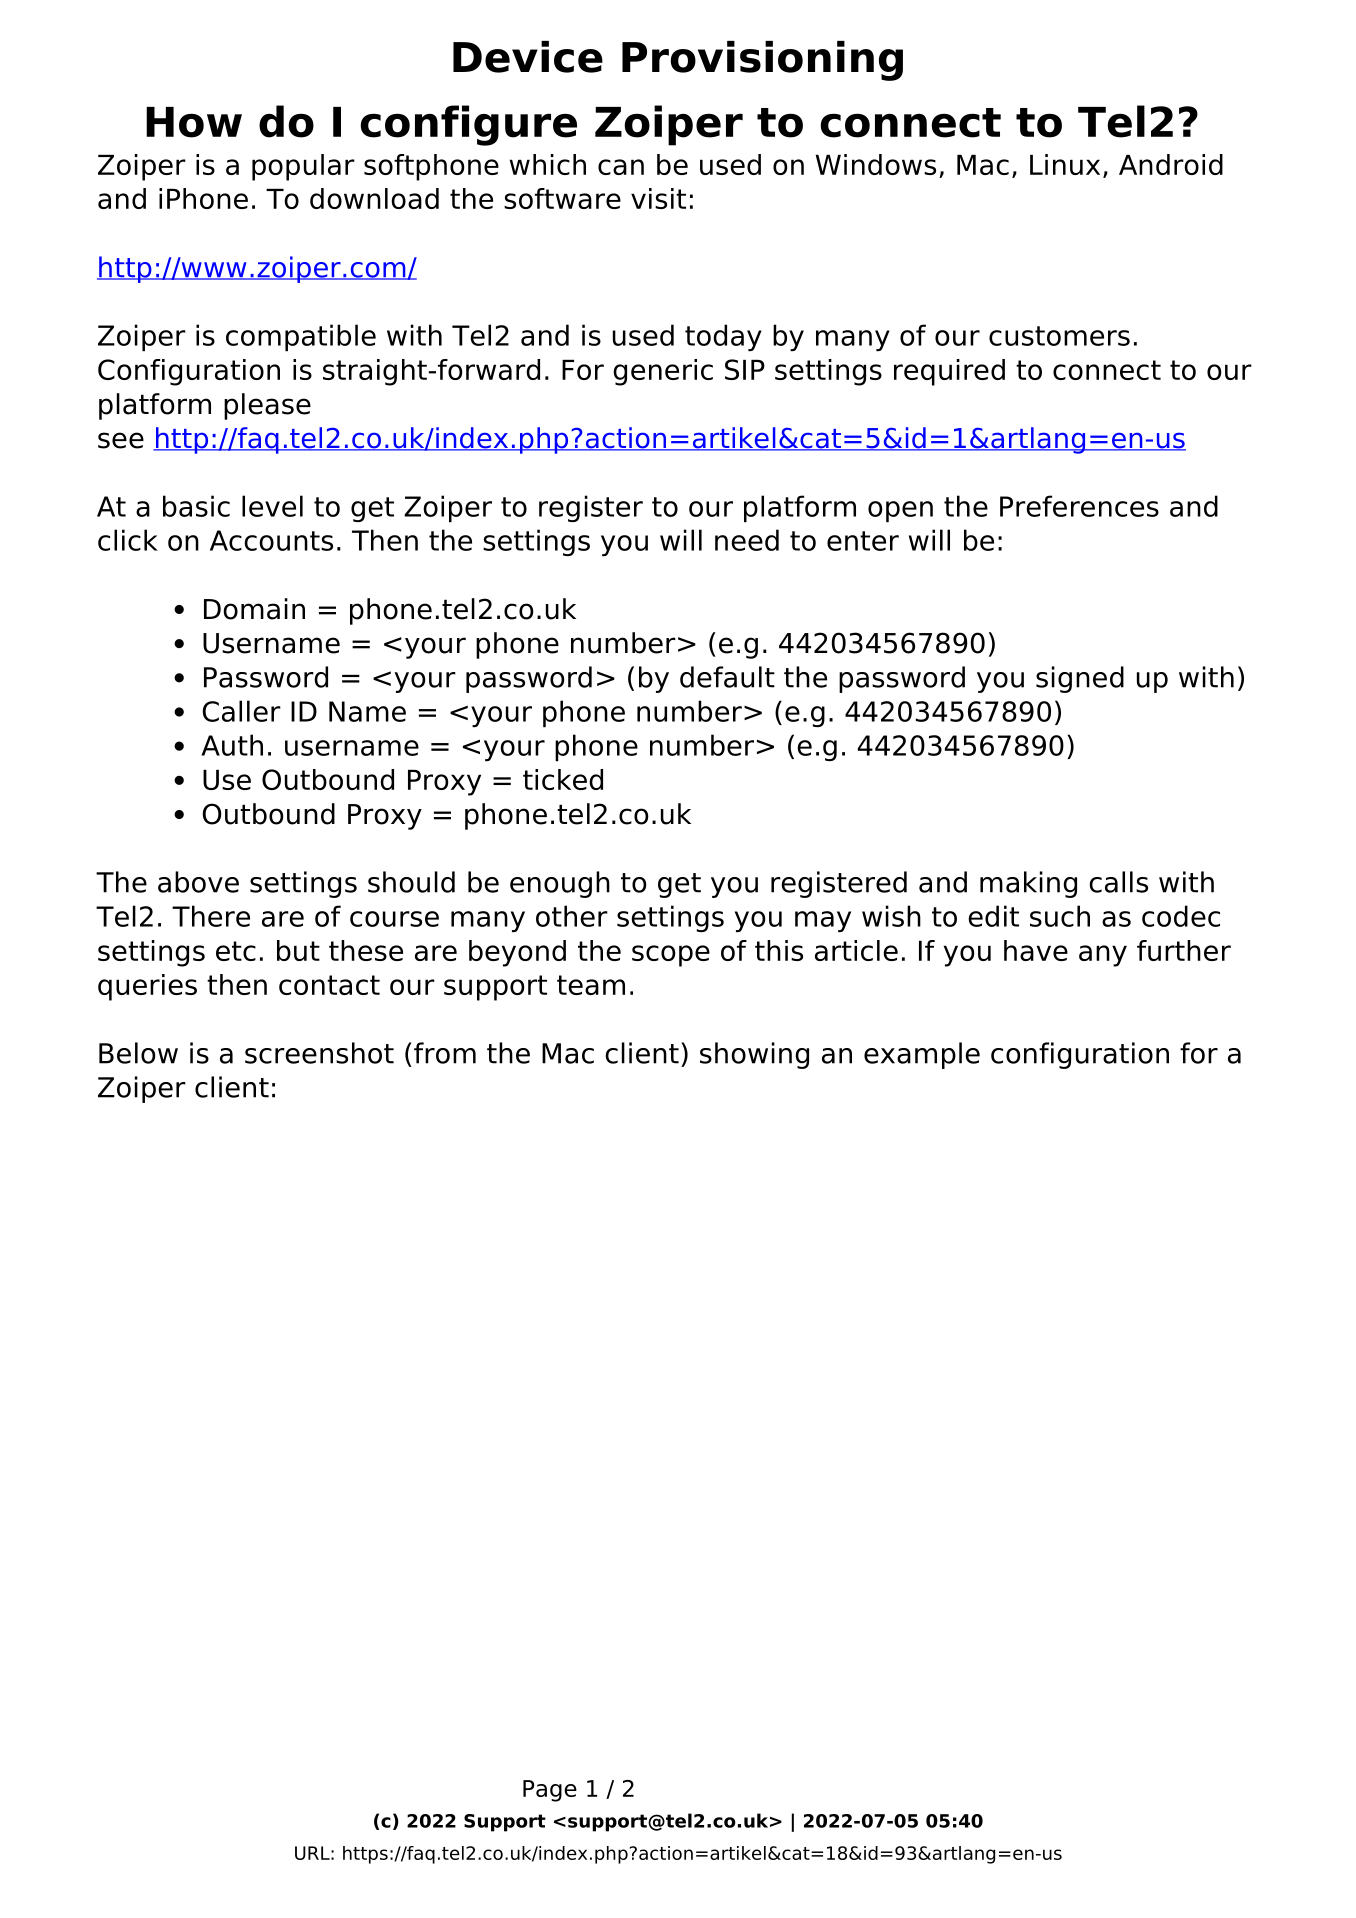 The width and height of the screenshot is (1356, 1918). What do you see at coordinates (727, 677) in the screenshot?
I see `default` at bounding box center [727, 677].
